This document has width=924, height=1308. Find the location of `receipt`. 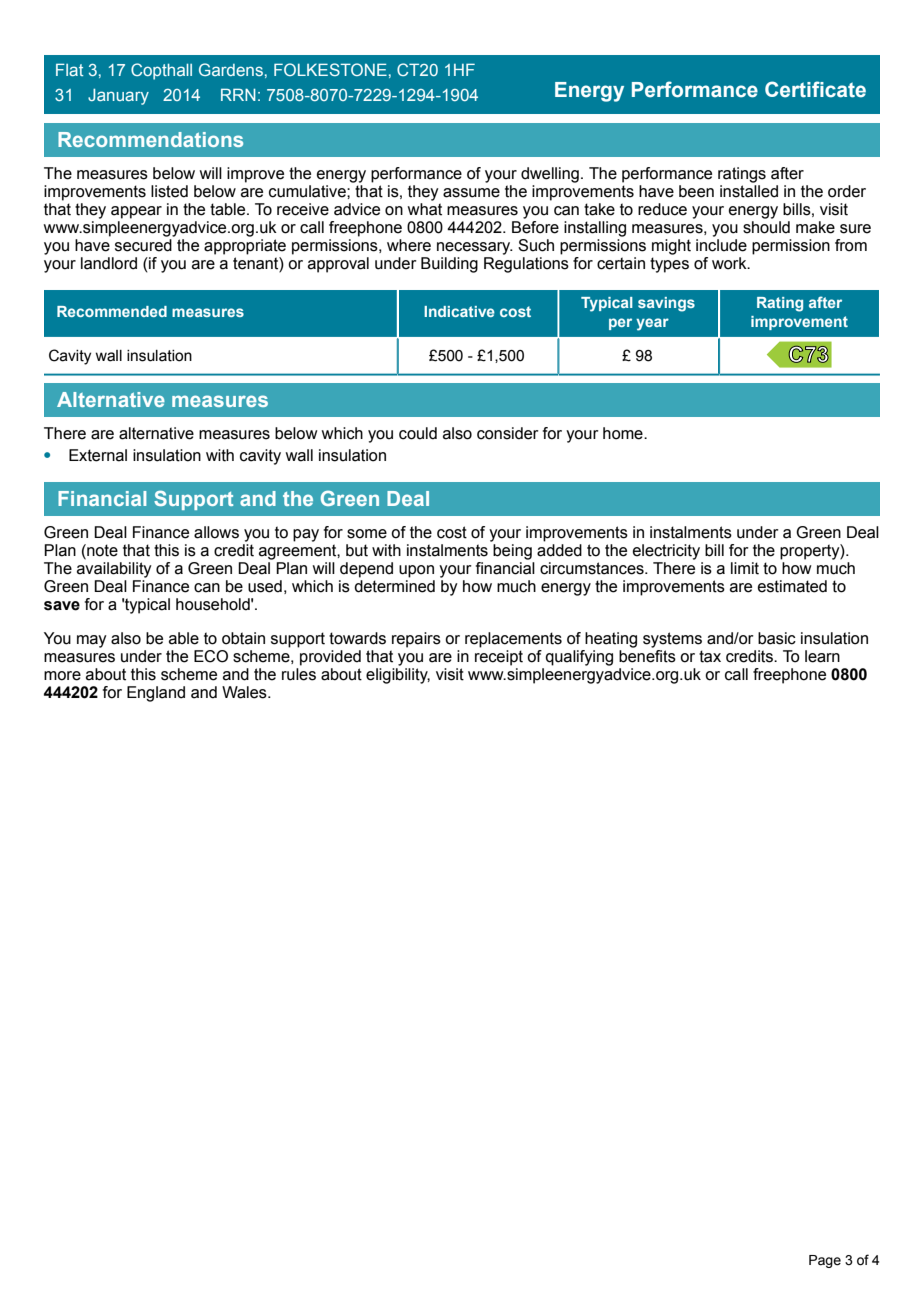

receipt is located at coordinates (499, 658).
